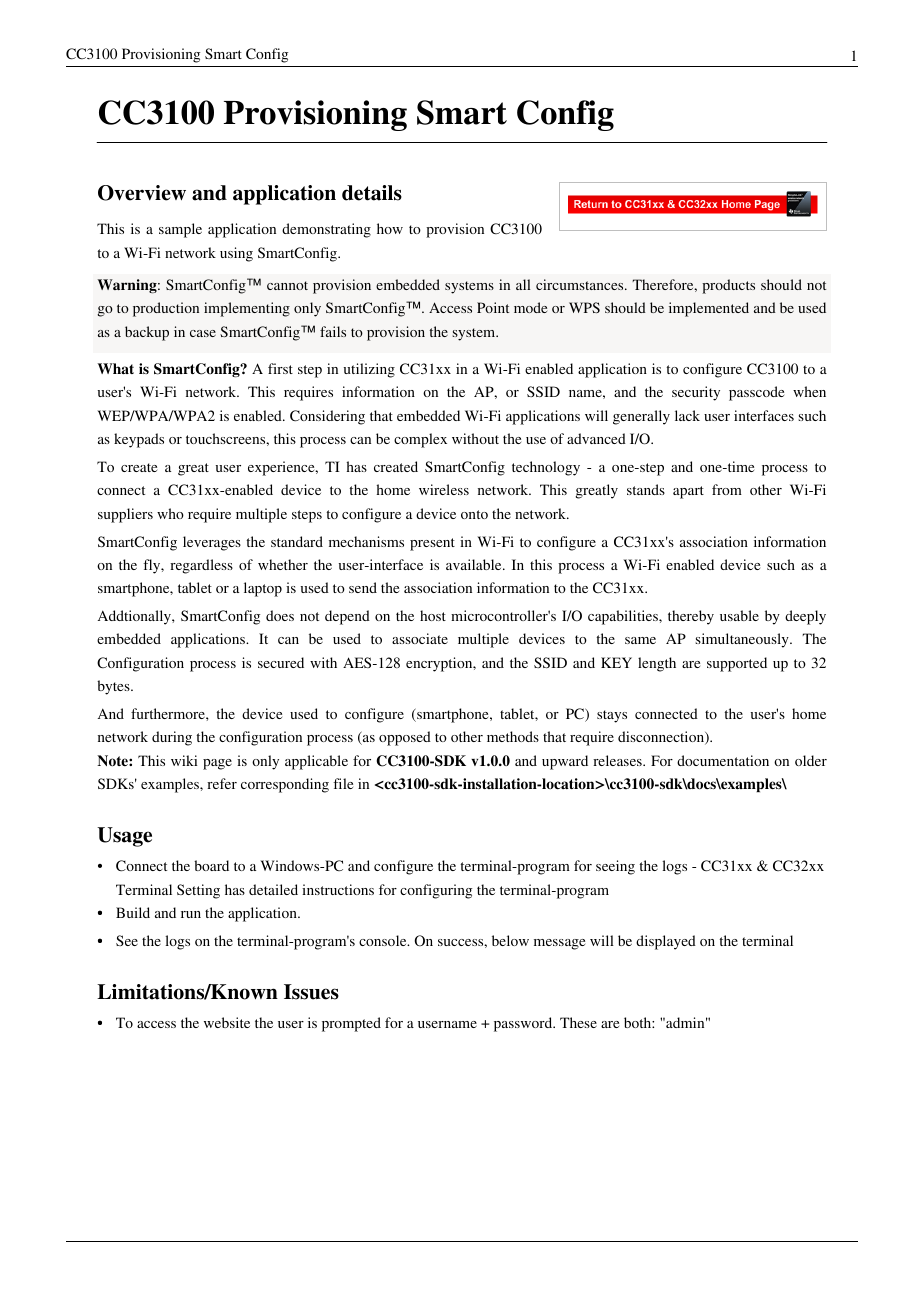  What do you see at coordinates (513, 736) in the screenshot?
I see `methods` at bounding box center [513, 736].
